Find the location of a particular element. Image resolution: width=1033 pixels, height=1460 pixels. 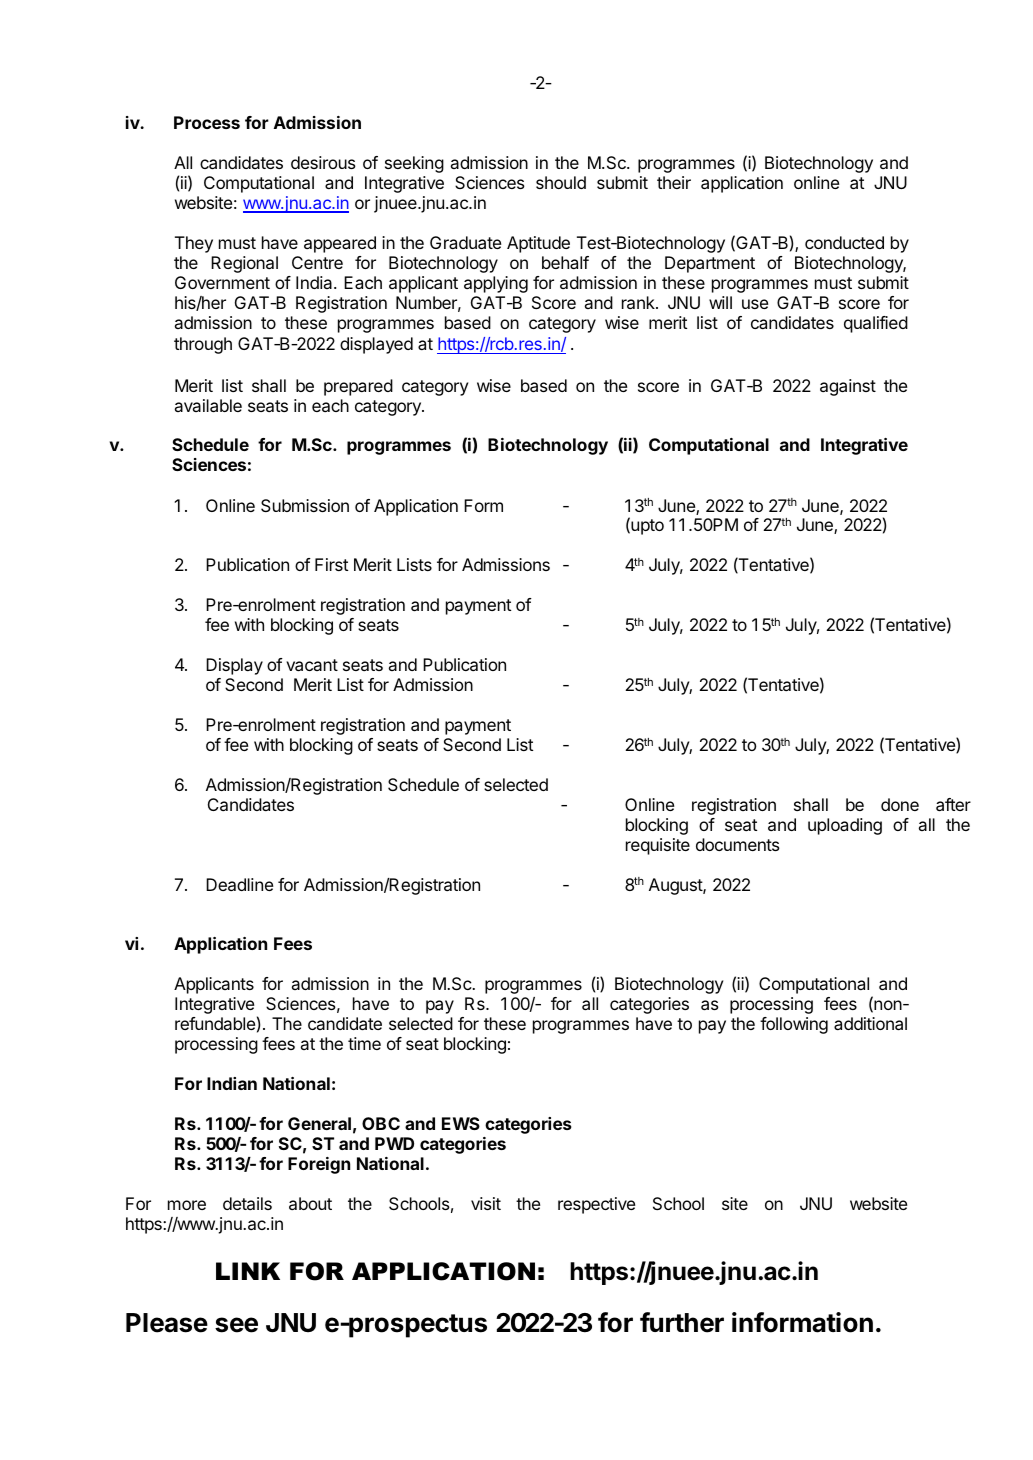

done is located at coordinates (900, 804).
